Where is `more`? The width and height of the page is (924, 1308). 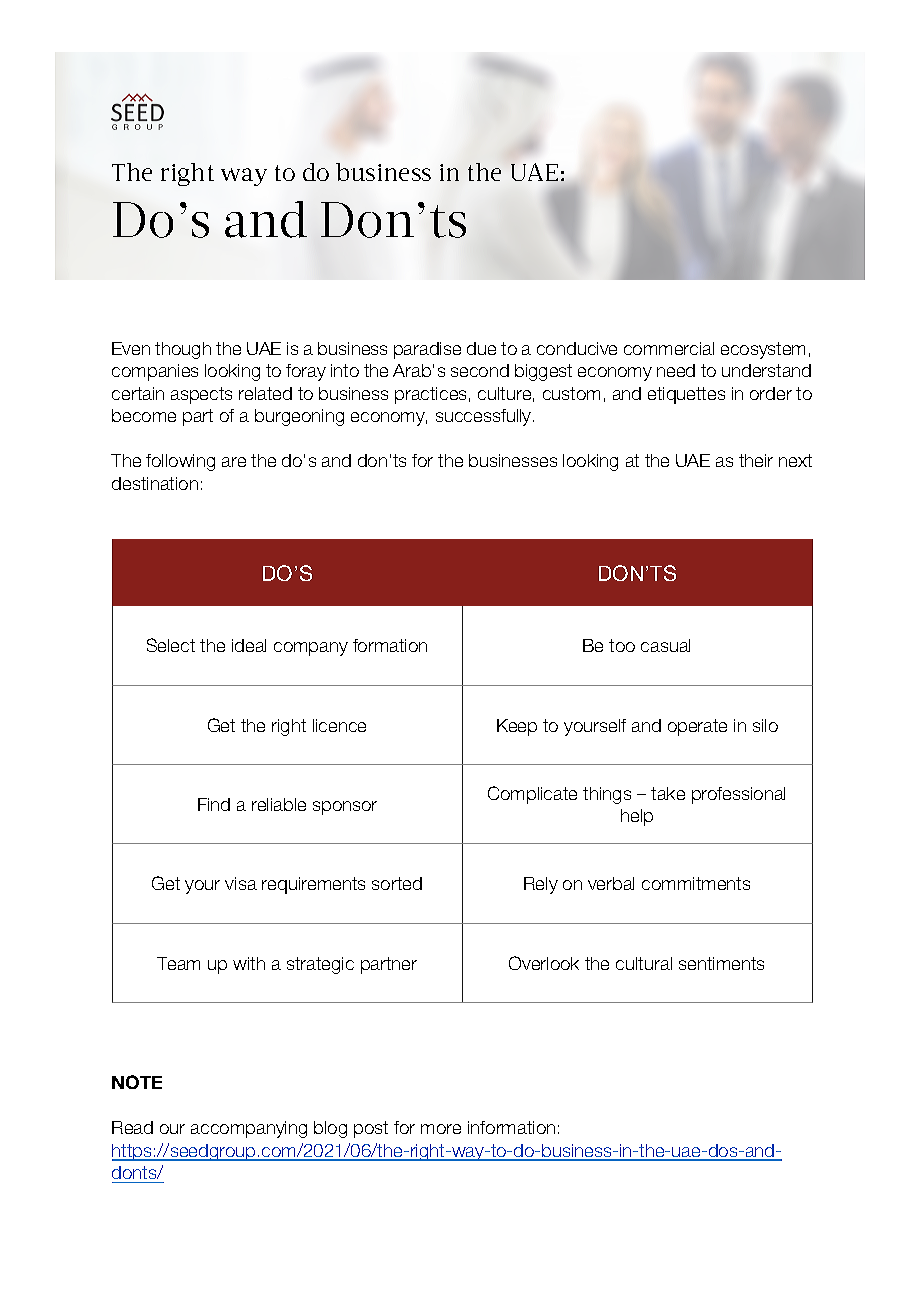 more is located at coordinates (441, 1129).
